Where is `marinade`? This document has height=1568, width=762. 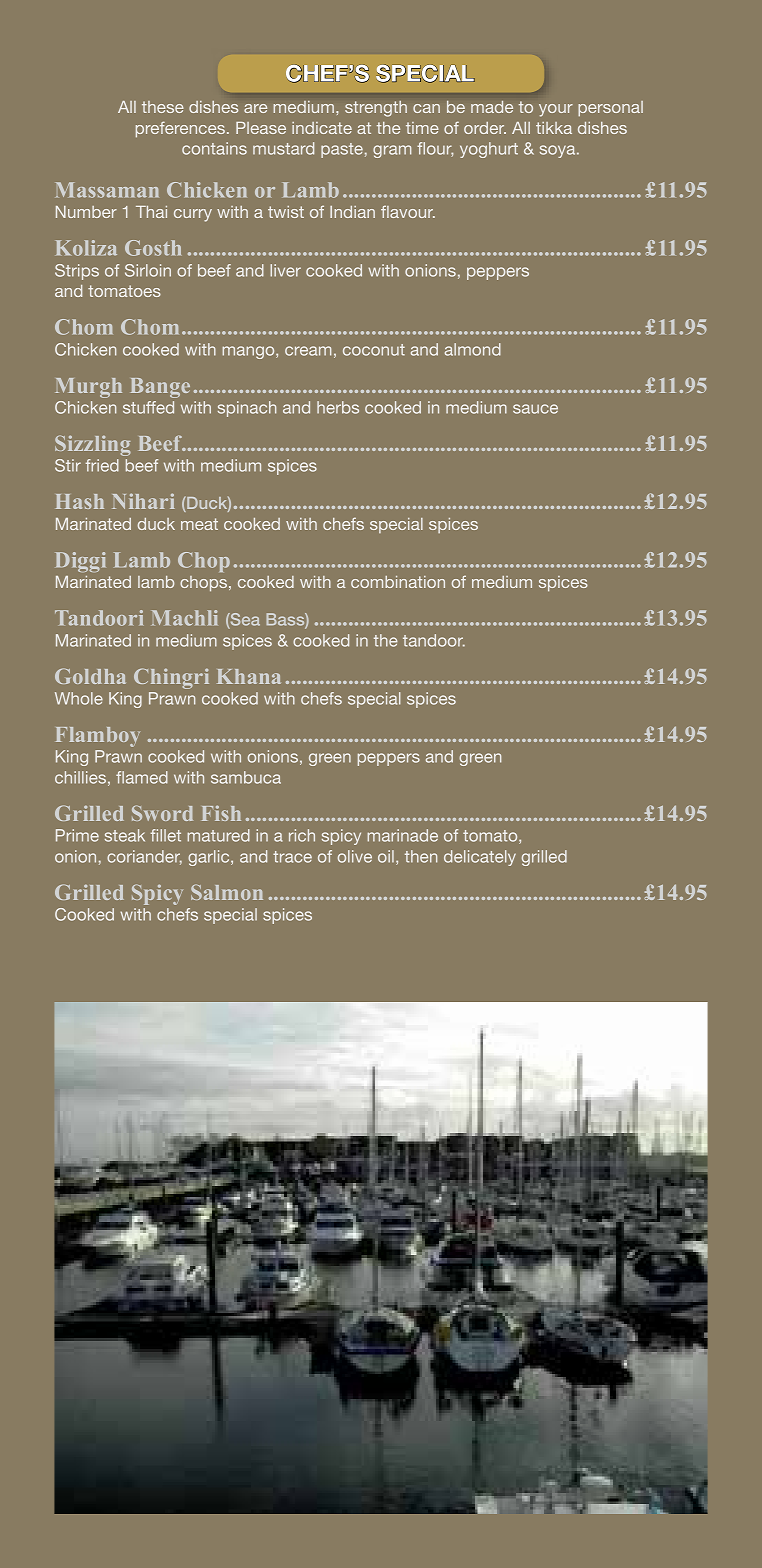
marinade is located at coordinates (402, 835).
